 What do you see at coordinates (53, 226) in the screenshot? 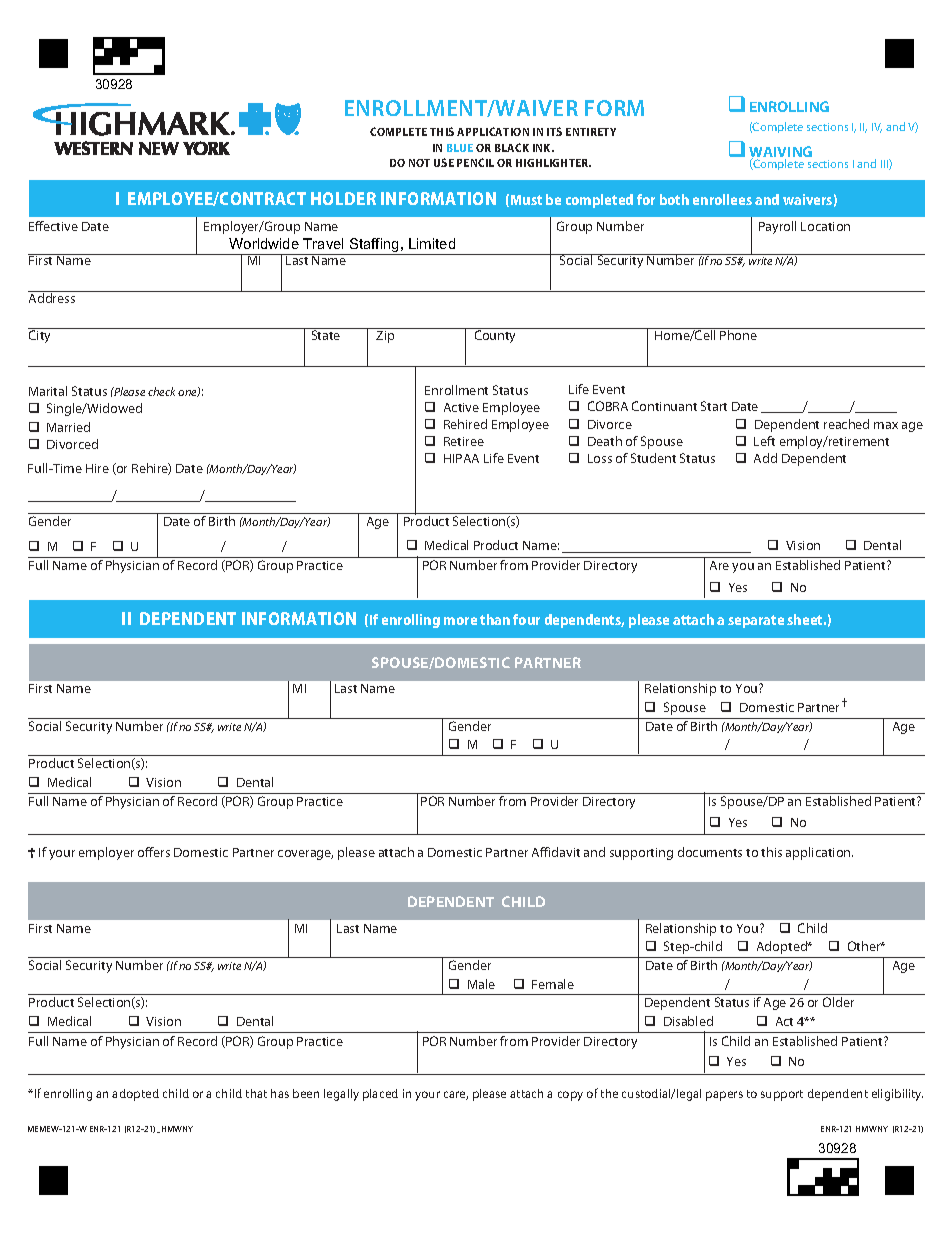
I see `Effective` at bounding box center [53, 226].
